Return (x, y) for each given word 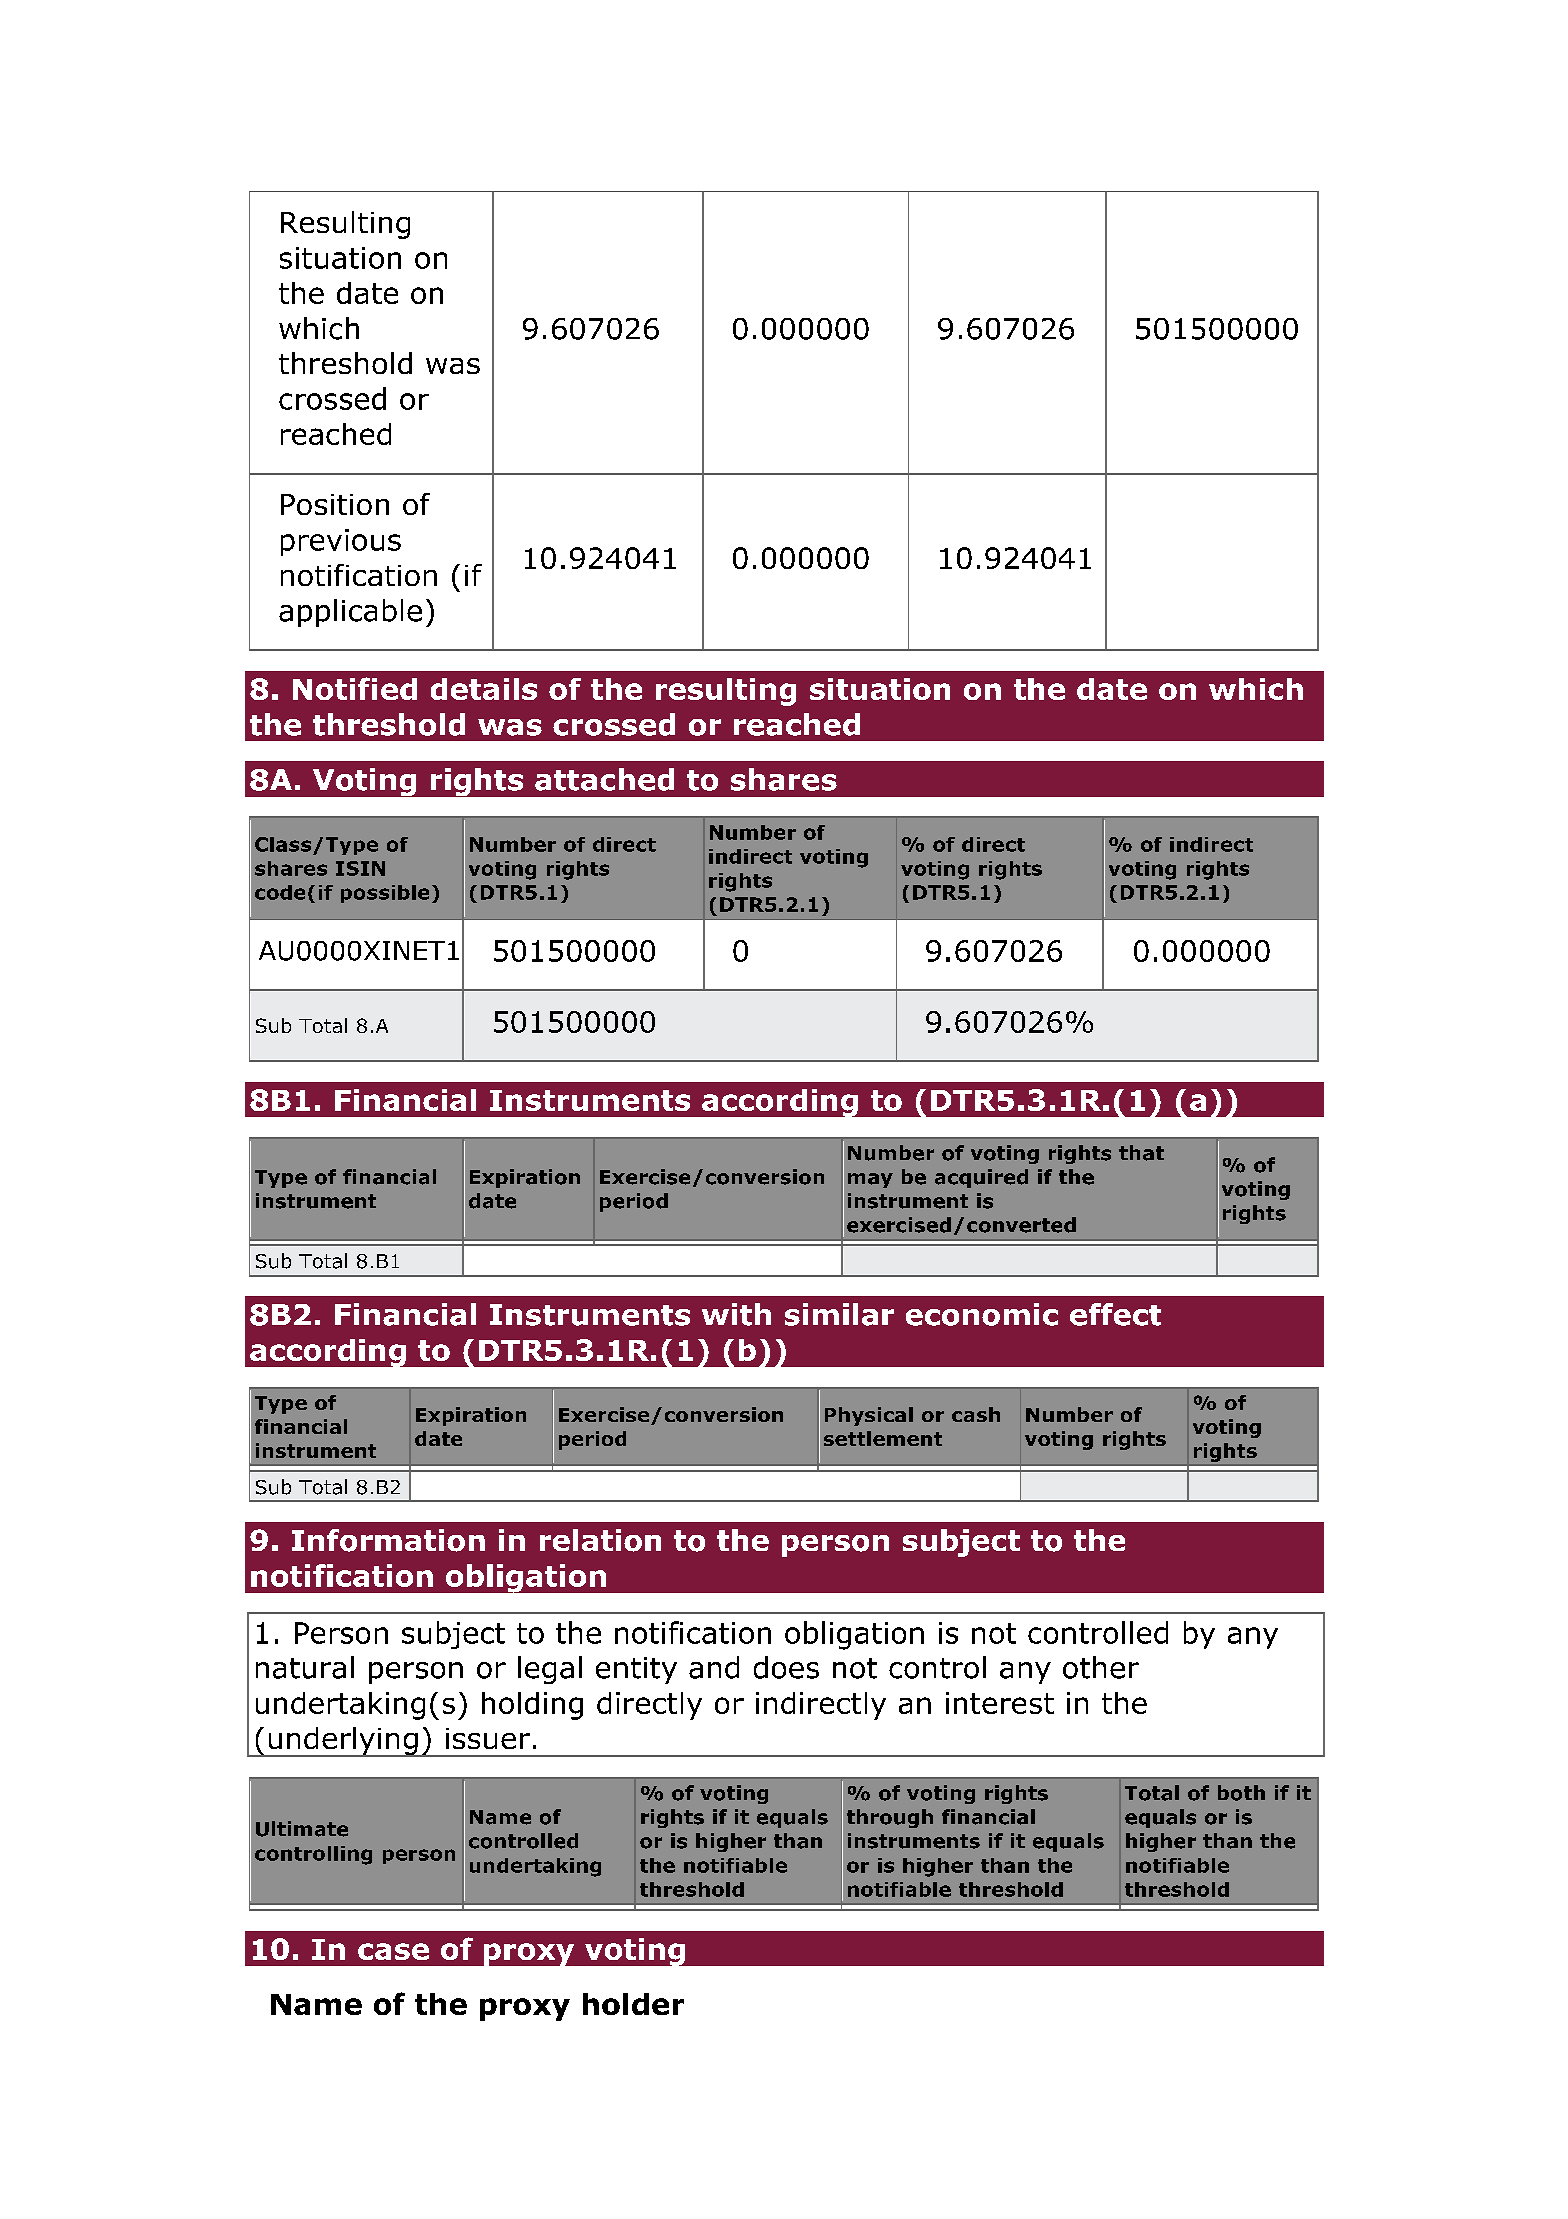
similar (839, 1314)
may (870, 1180)
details (484, 689)
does (786, 1667)
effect (1115, 1314)
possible (385, 894)
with (736, 1314)
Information (388, 1540)
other (1101, 1667)
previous (341, 542)
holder (633, 2004)
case (393, 1951)
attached (604, 779)
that (1141, 1153)
